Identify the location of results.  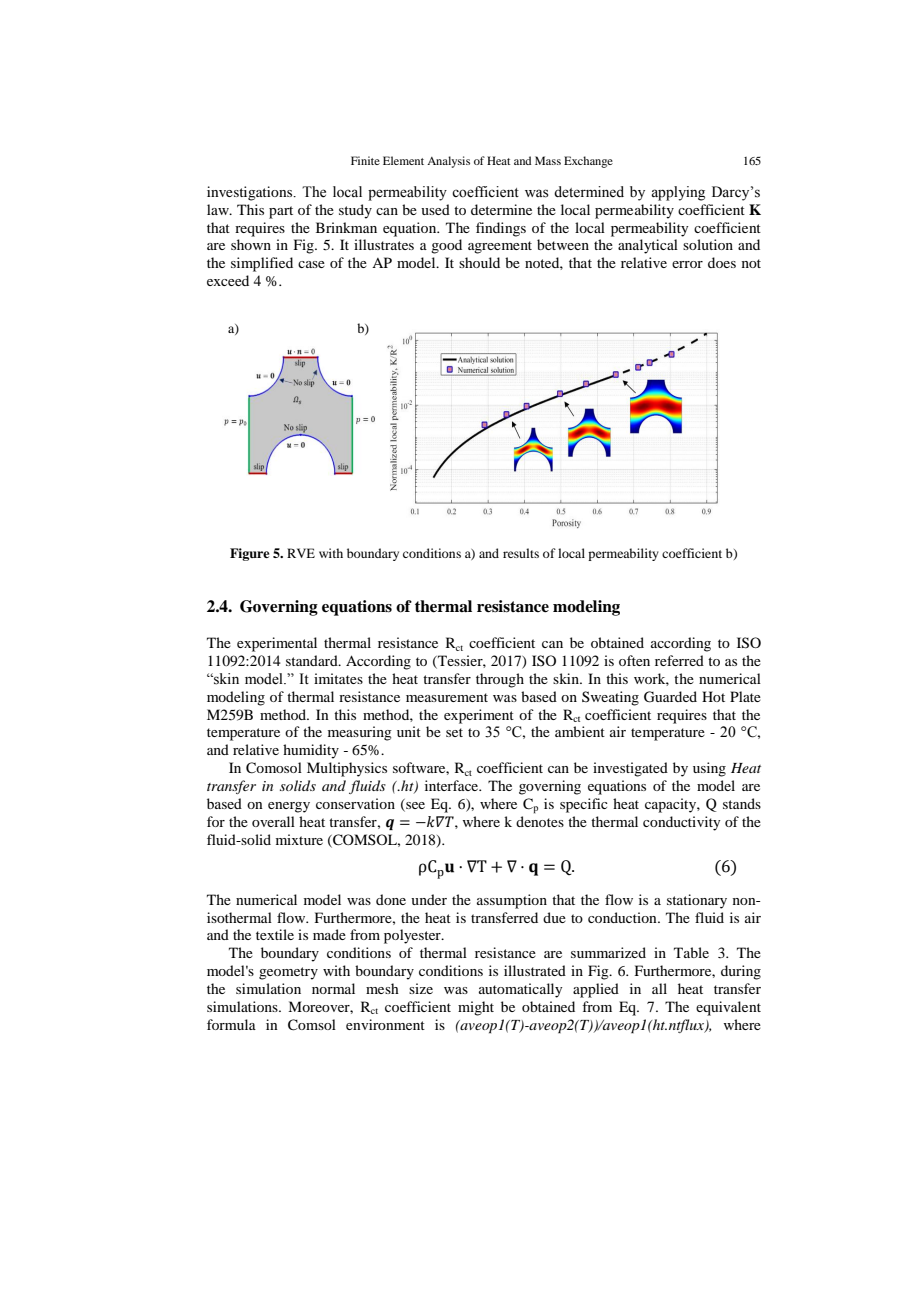
(521, 553).
